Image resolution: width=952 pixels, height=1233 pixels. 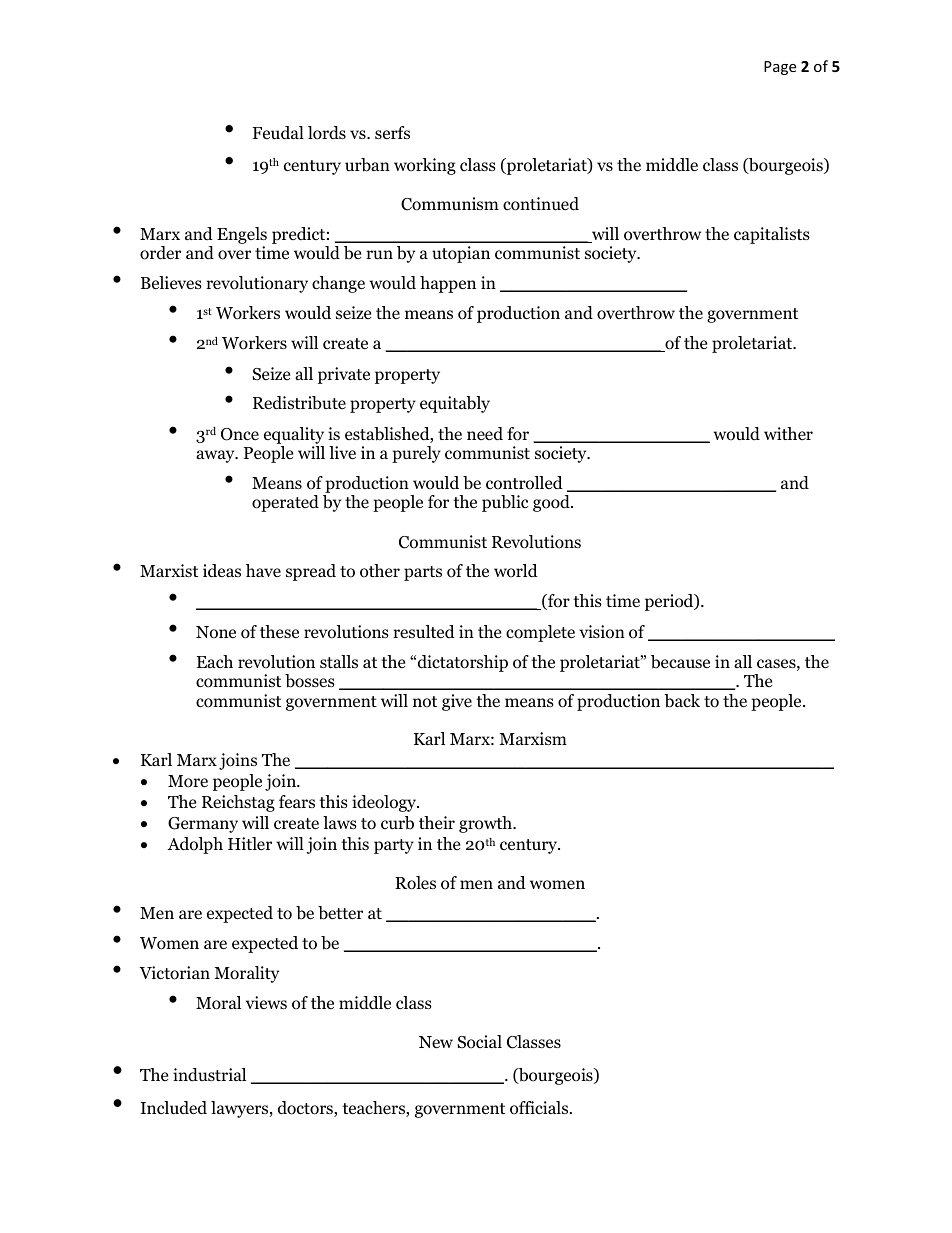 What do you see at coordinates (299, 403) in the document?
I see `Redistribute` at bounding box center [299, 403].
